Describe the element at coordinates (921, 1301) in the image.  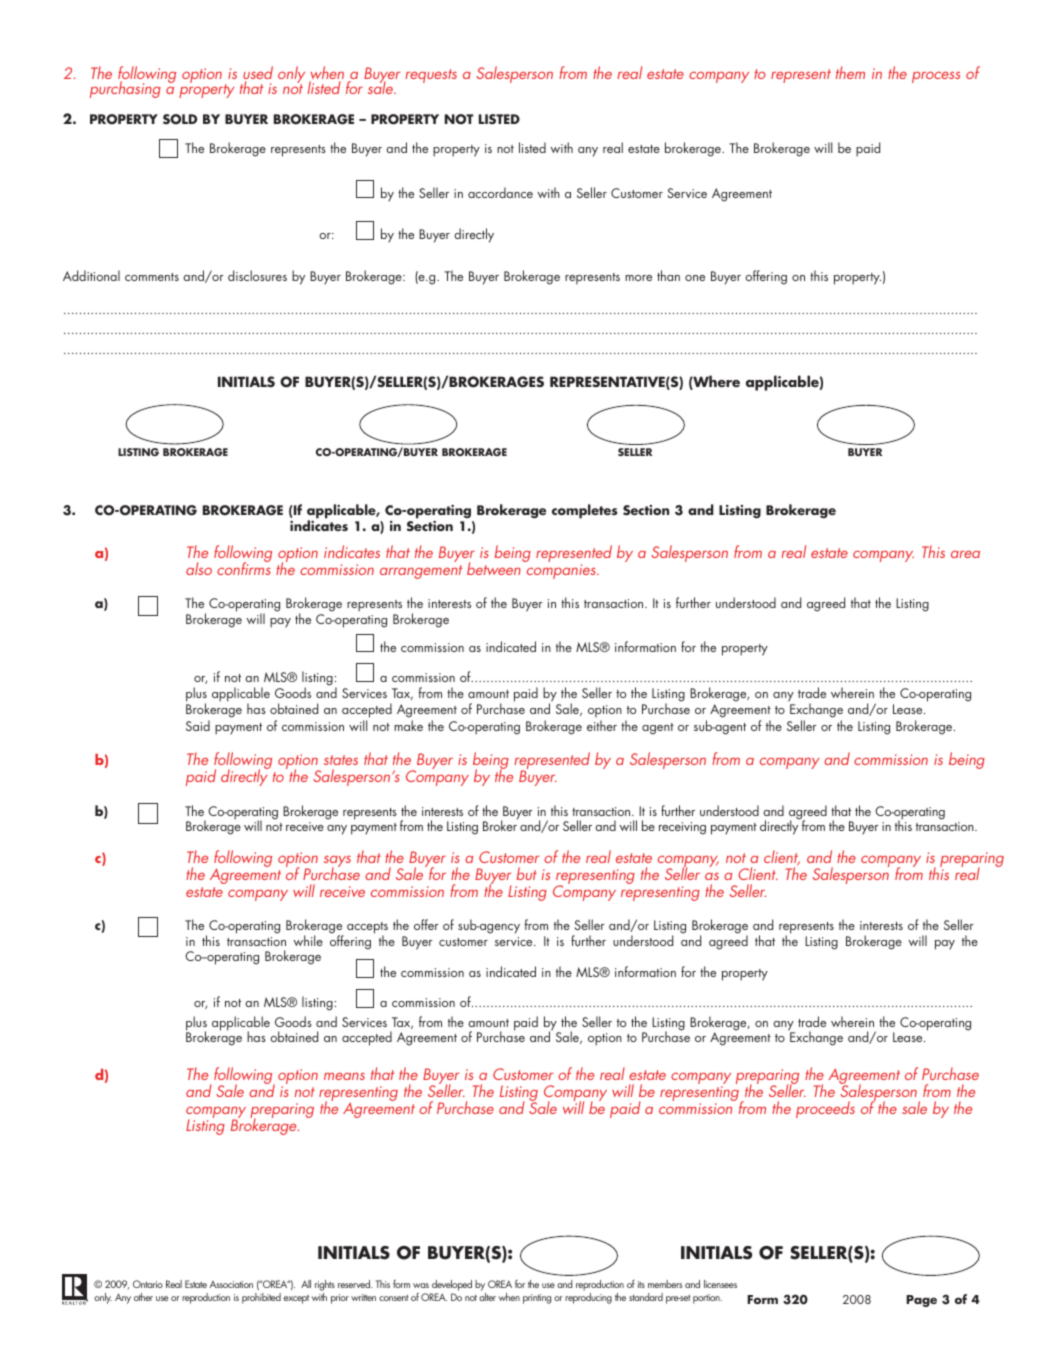
I see `Page` at that location.
